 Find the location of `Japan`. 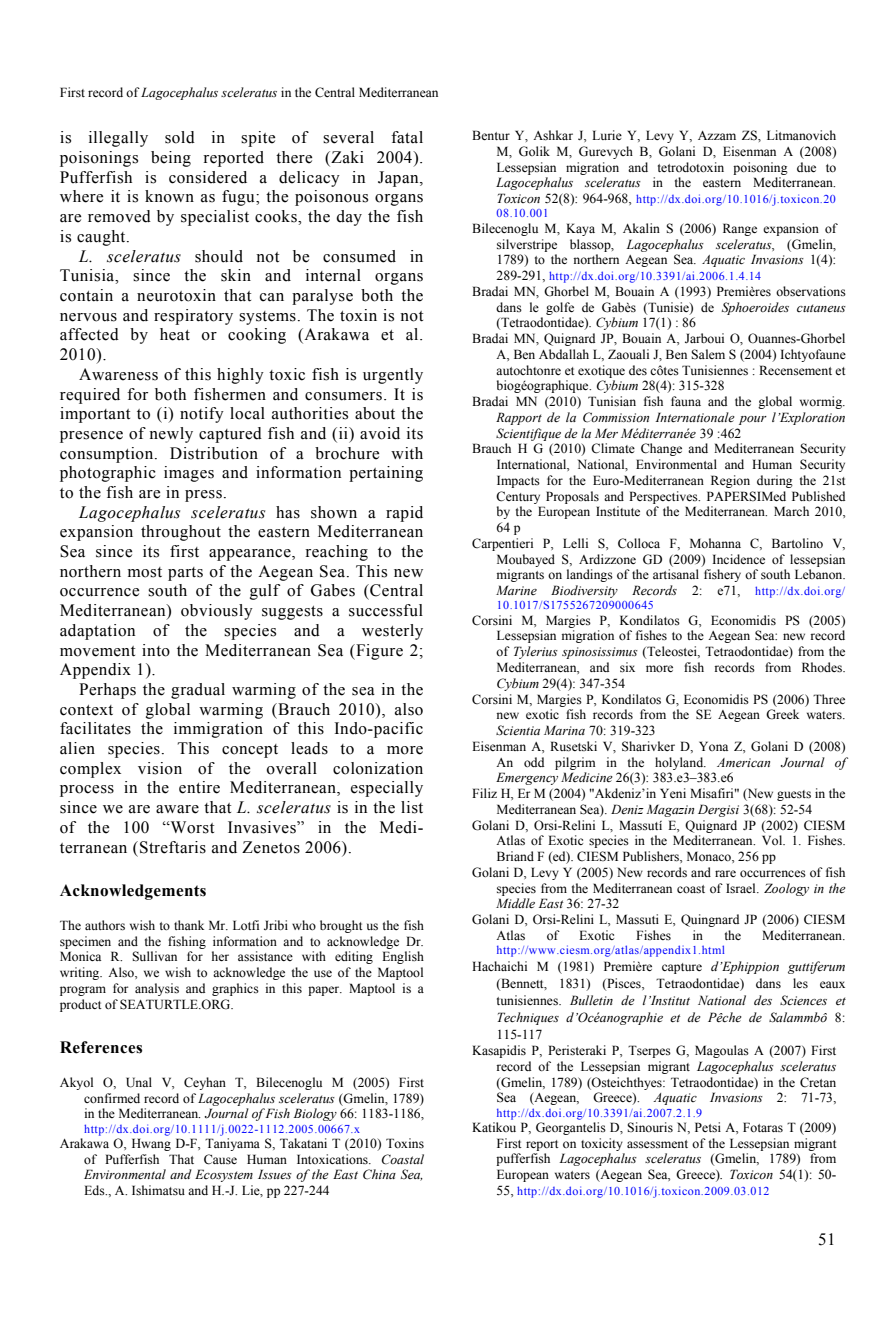

Japan is located at coordinates (399, 179).
